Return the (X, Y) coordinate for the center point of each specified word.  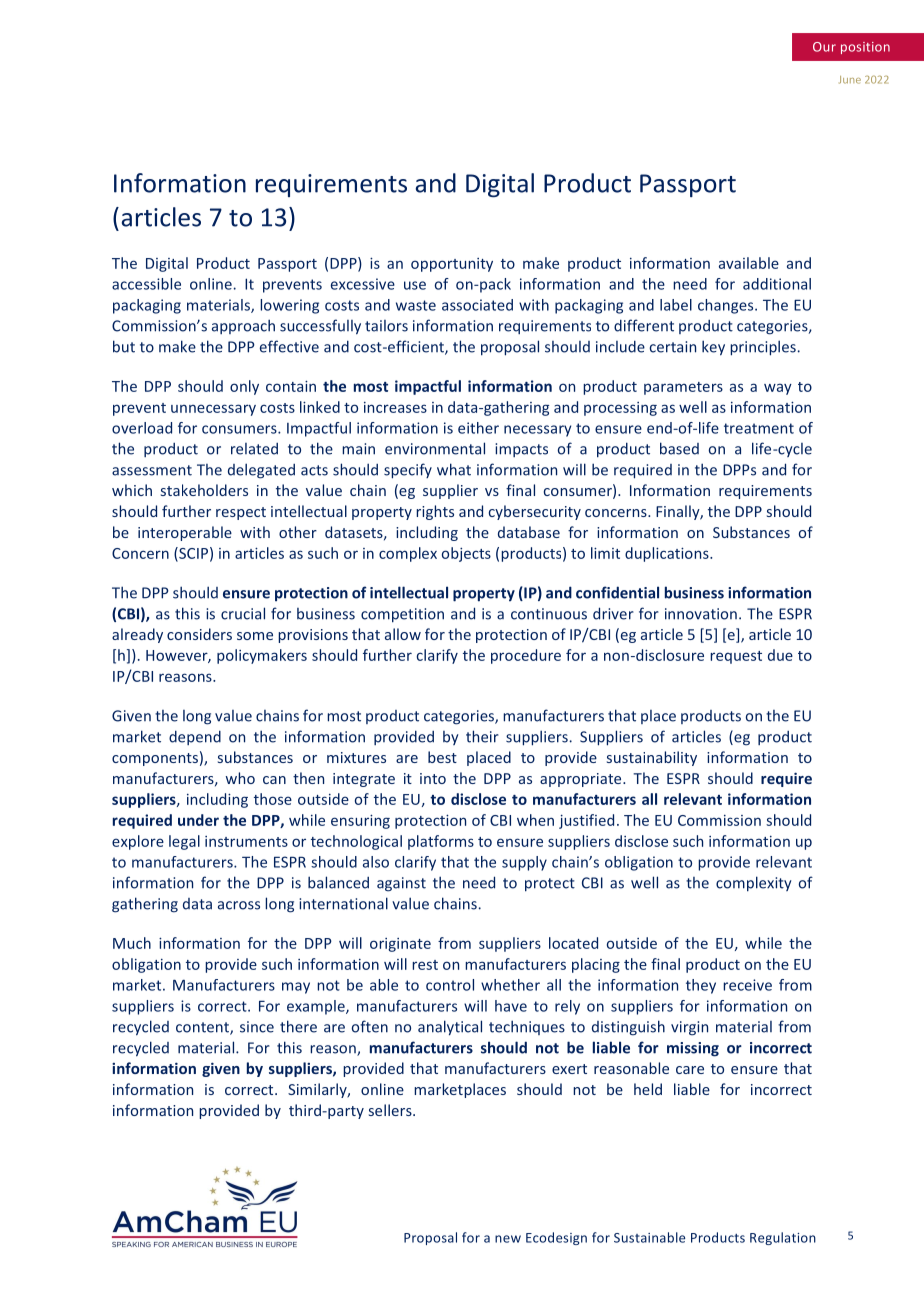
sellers (391, 1110)
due (780, 655)
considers (199, 634)
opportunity (452, 265)
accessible (146, 284)
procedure (526, 656)
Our (824, 47)
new (508, 1239)
